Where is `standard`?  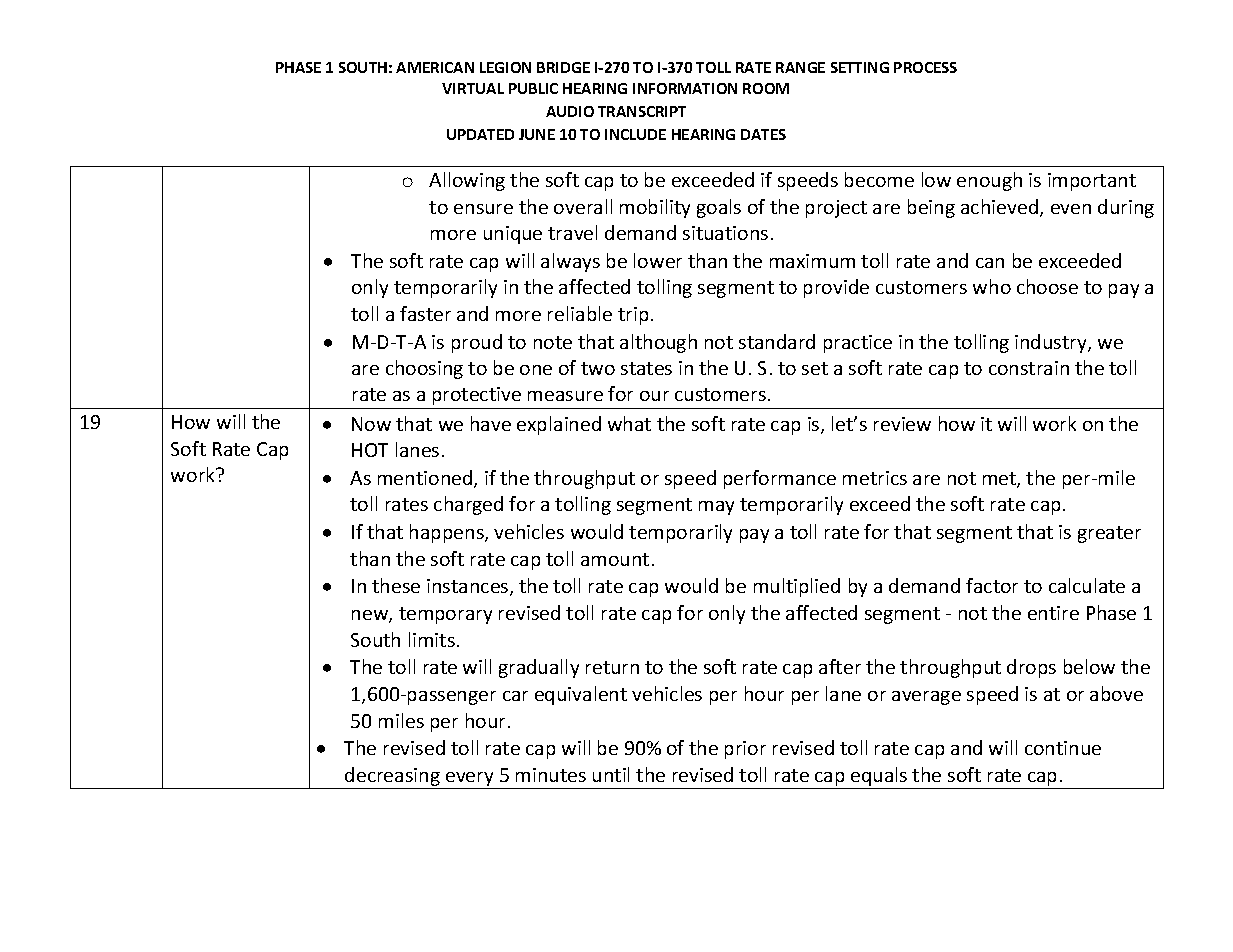
standard is located at coordinates (777, 341).
